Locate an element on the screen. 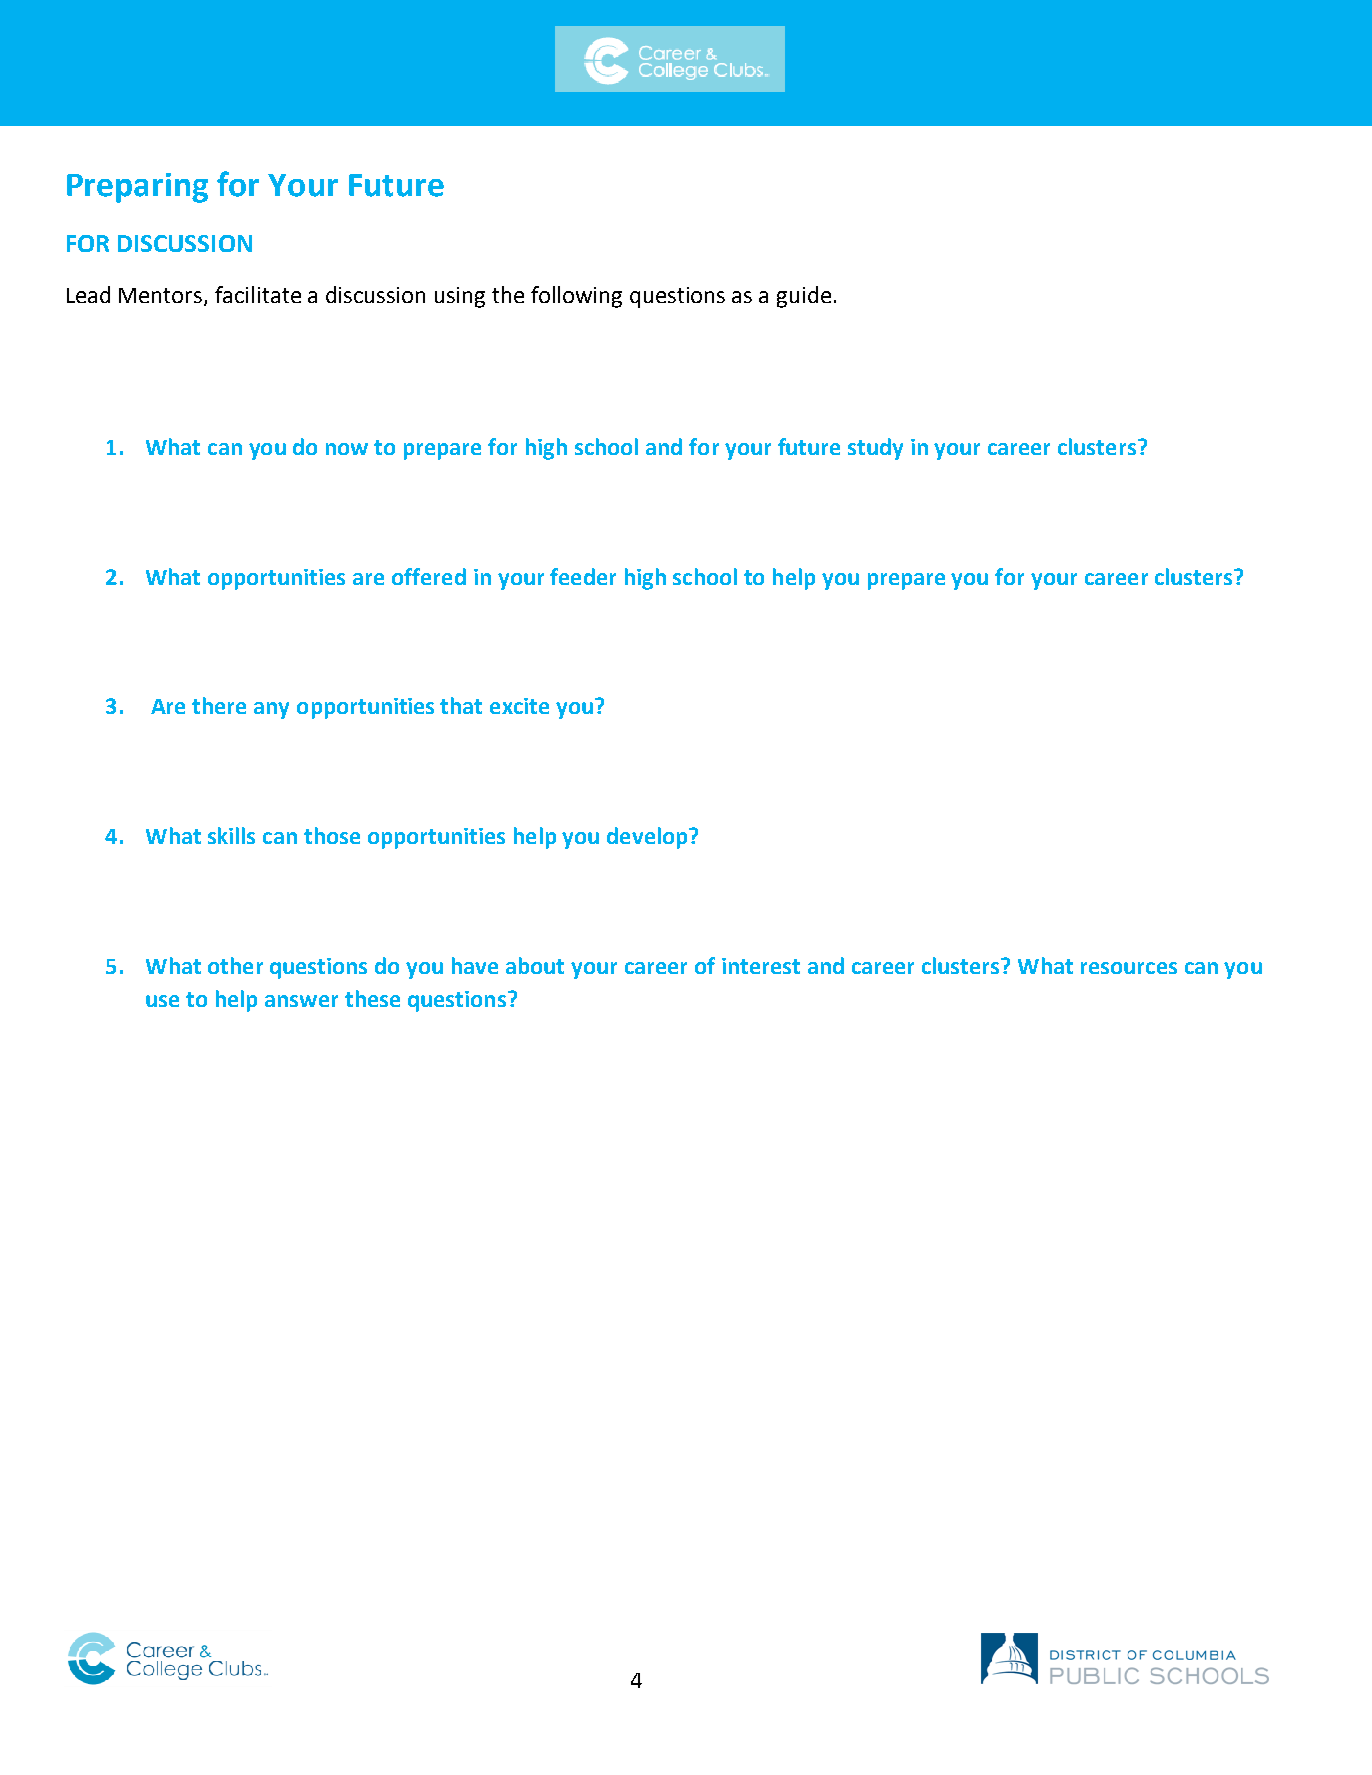 The image size is (1372, 1775). resources is located at coordinates (1129, 968).
